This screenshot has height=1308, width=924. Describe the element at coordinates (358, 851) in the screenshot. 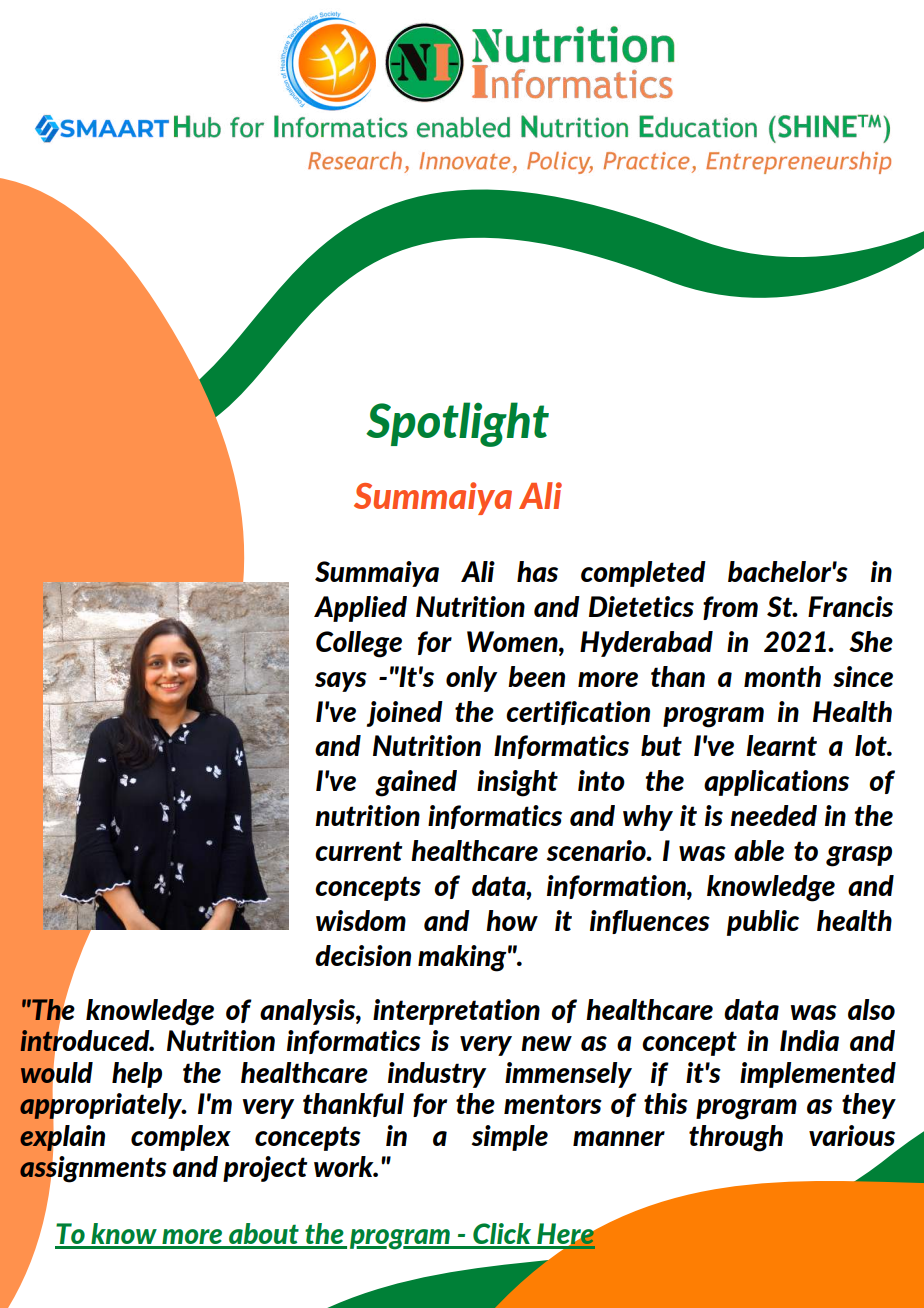

I see `current` at that location.
